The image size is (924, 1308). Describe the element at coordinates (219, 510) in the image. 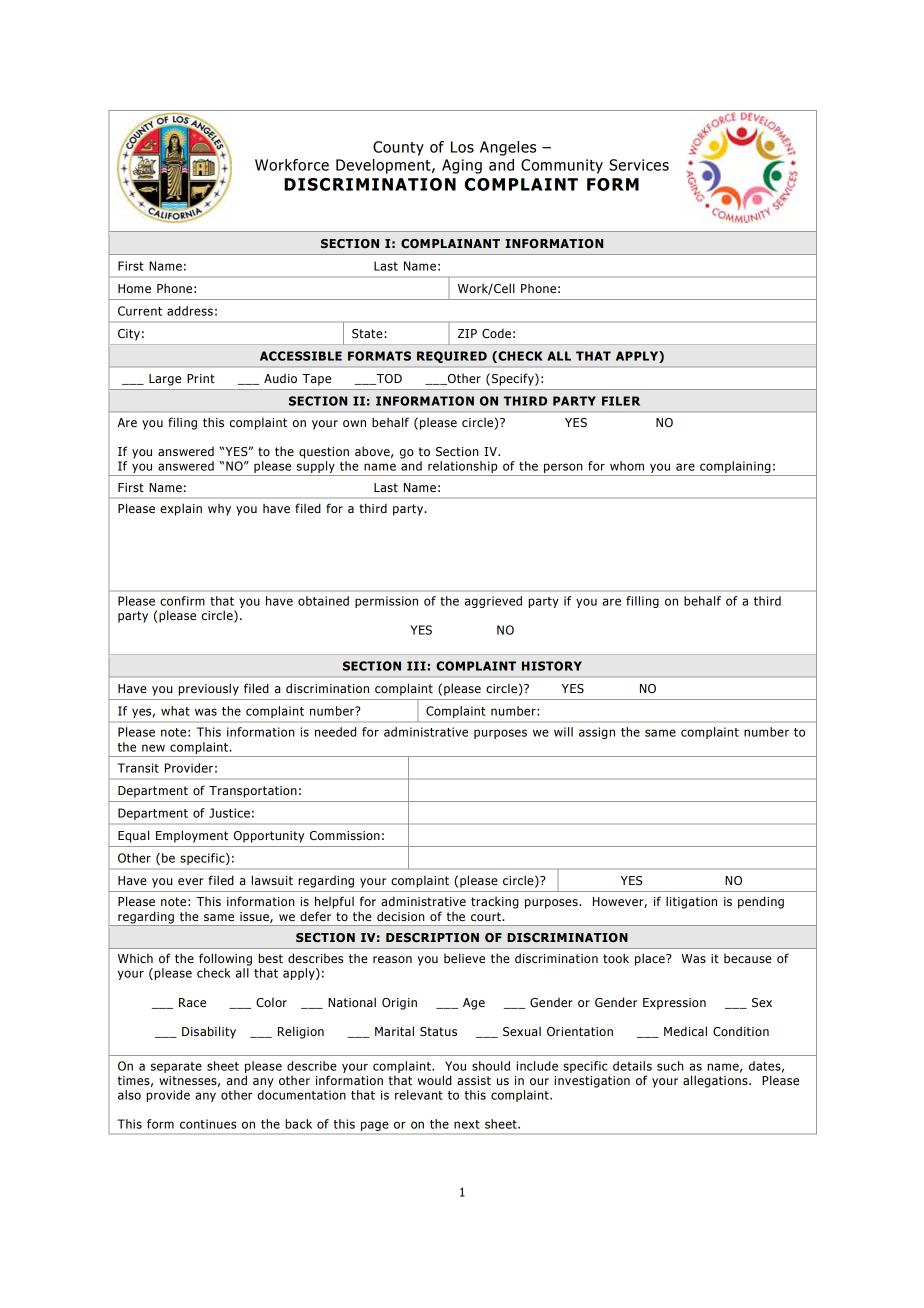

I see `why` at that location.
